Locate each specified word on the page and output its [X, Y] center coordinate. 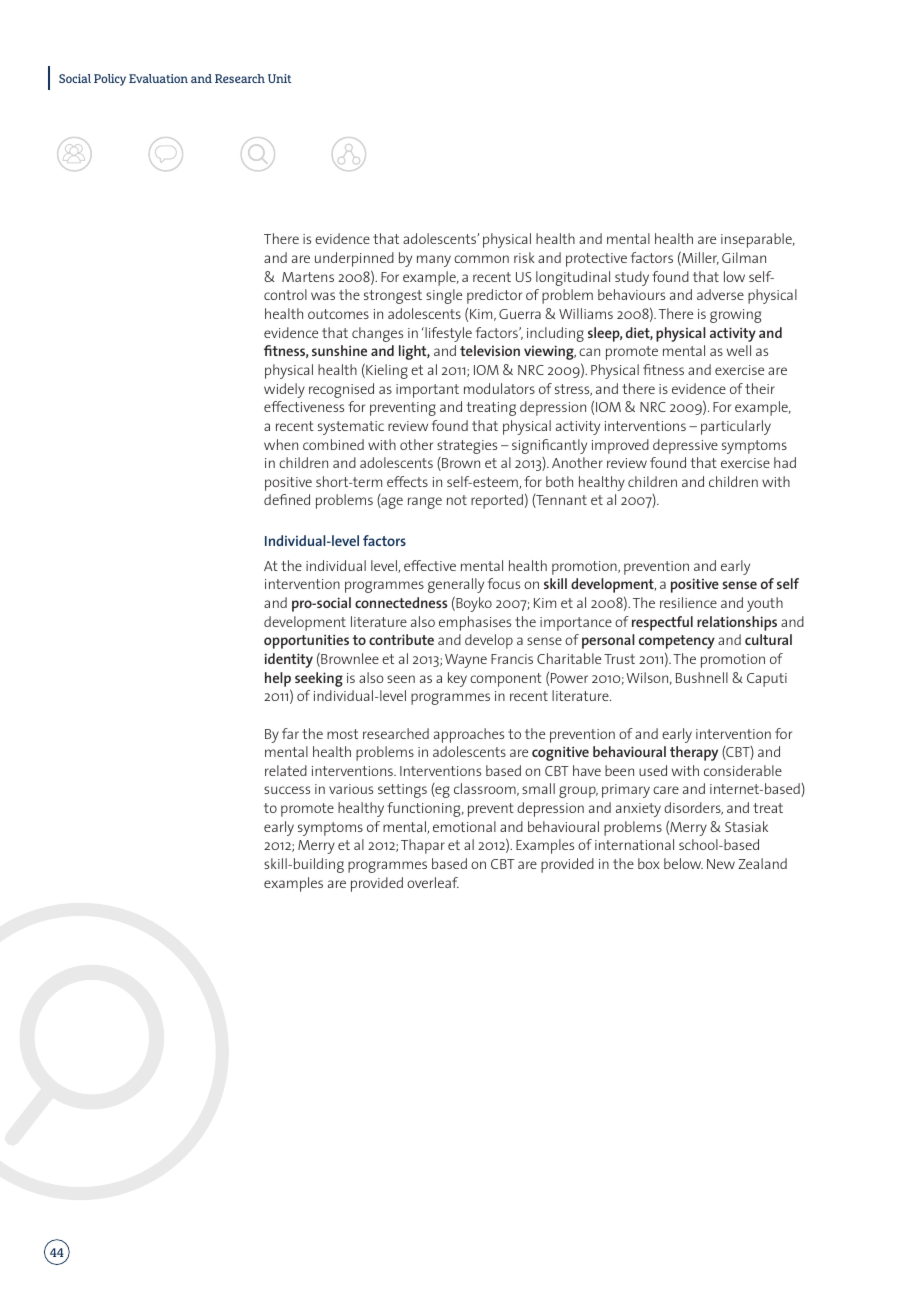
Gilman [744, 257]
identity [288, 660]
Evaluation [158, 78]
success [287, 790]
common [481, 259]
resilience [688, 602]
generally [456, 585]
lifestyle [447, 334]
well [739, 350]
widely [284, 390]
